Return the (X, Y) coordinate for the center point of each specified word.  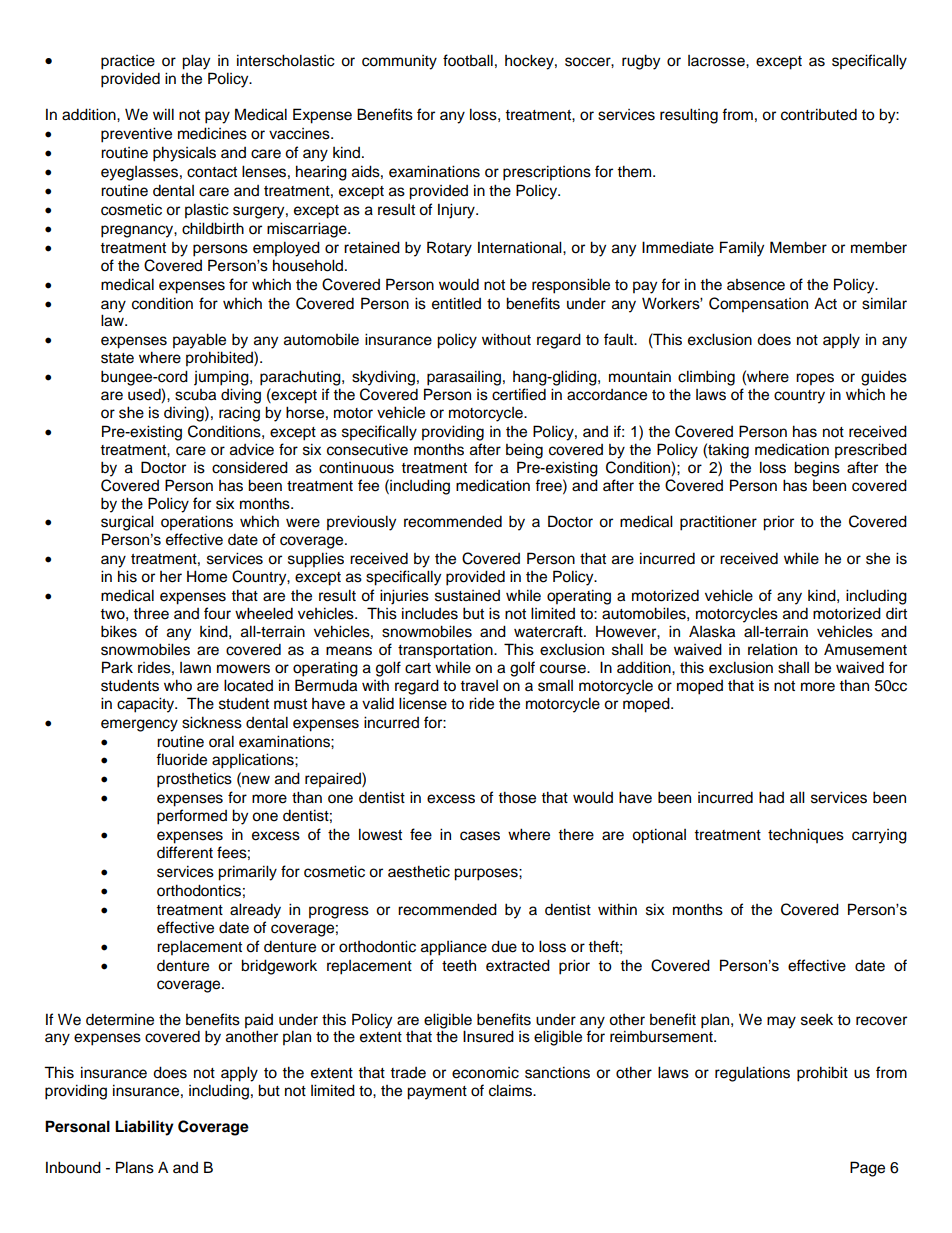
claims (511, 1090)
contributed (819, 114)
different (185, 852)
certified (519, 394)
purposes (487, 874)
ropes (815, 379)
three (151, 613)
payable (199, 341)
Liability (144, 1128)
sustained (467, 596)
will (163, 114)
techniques (806, 835)
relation (772, 649)
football (468, 60)
